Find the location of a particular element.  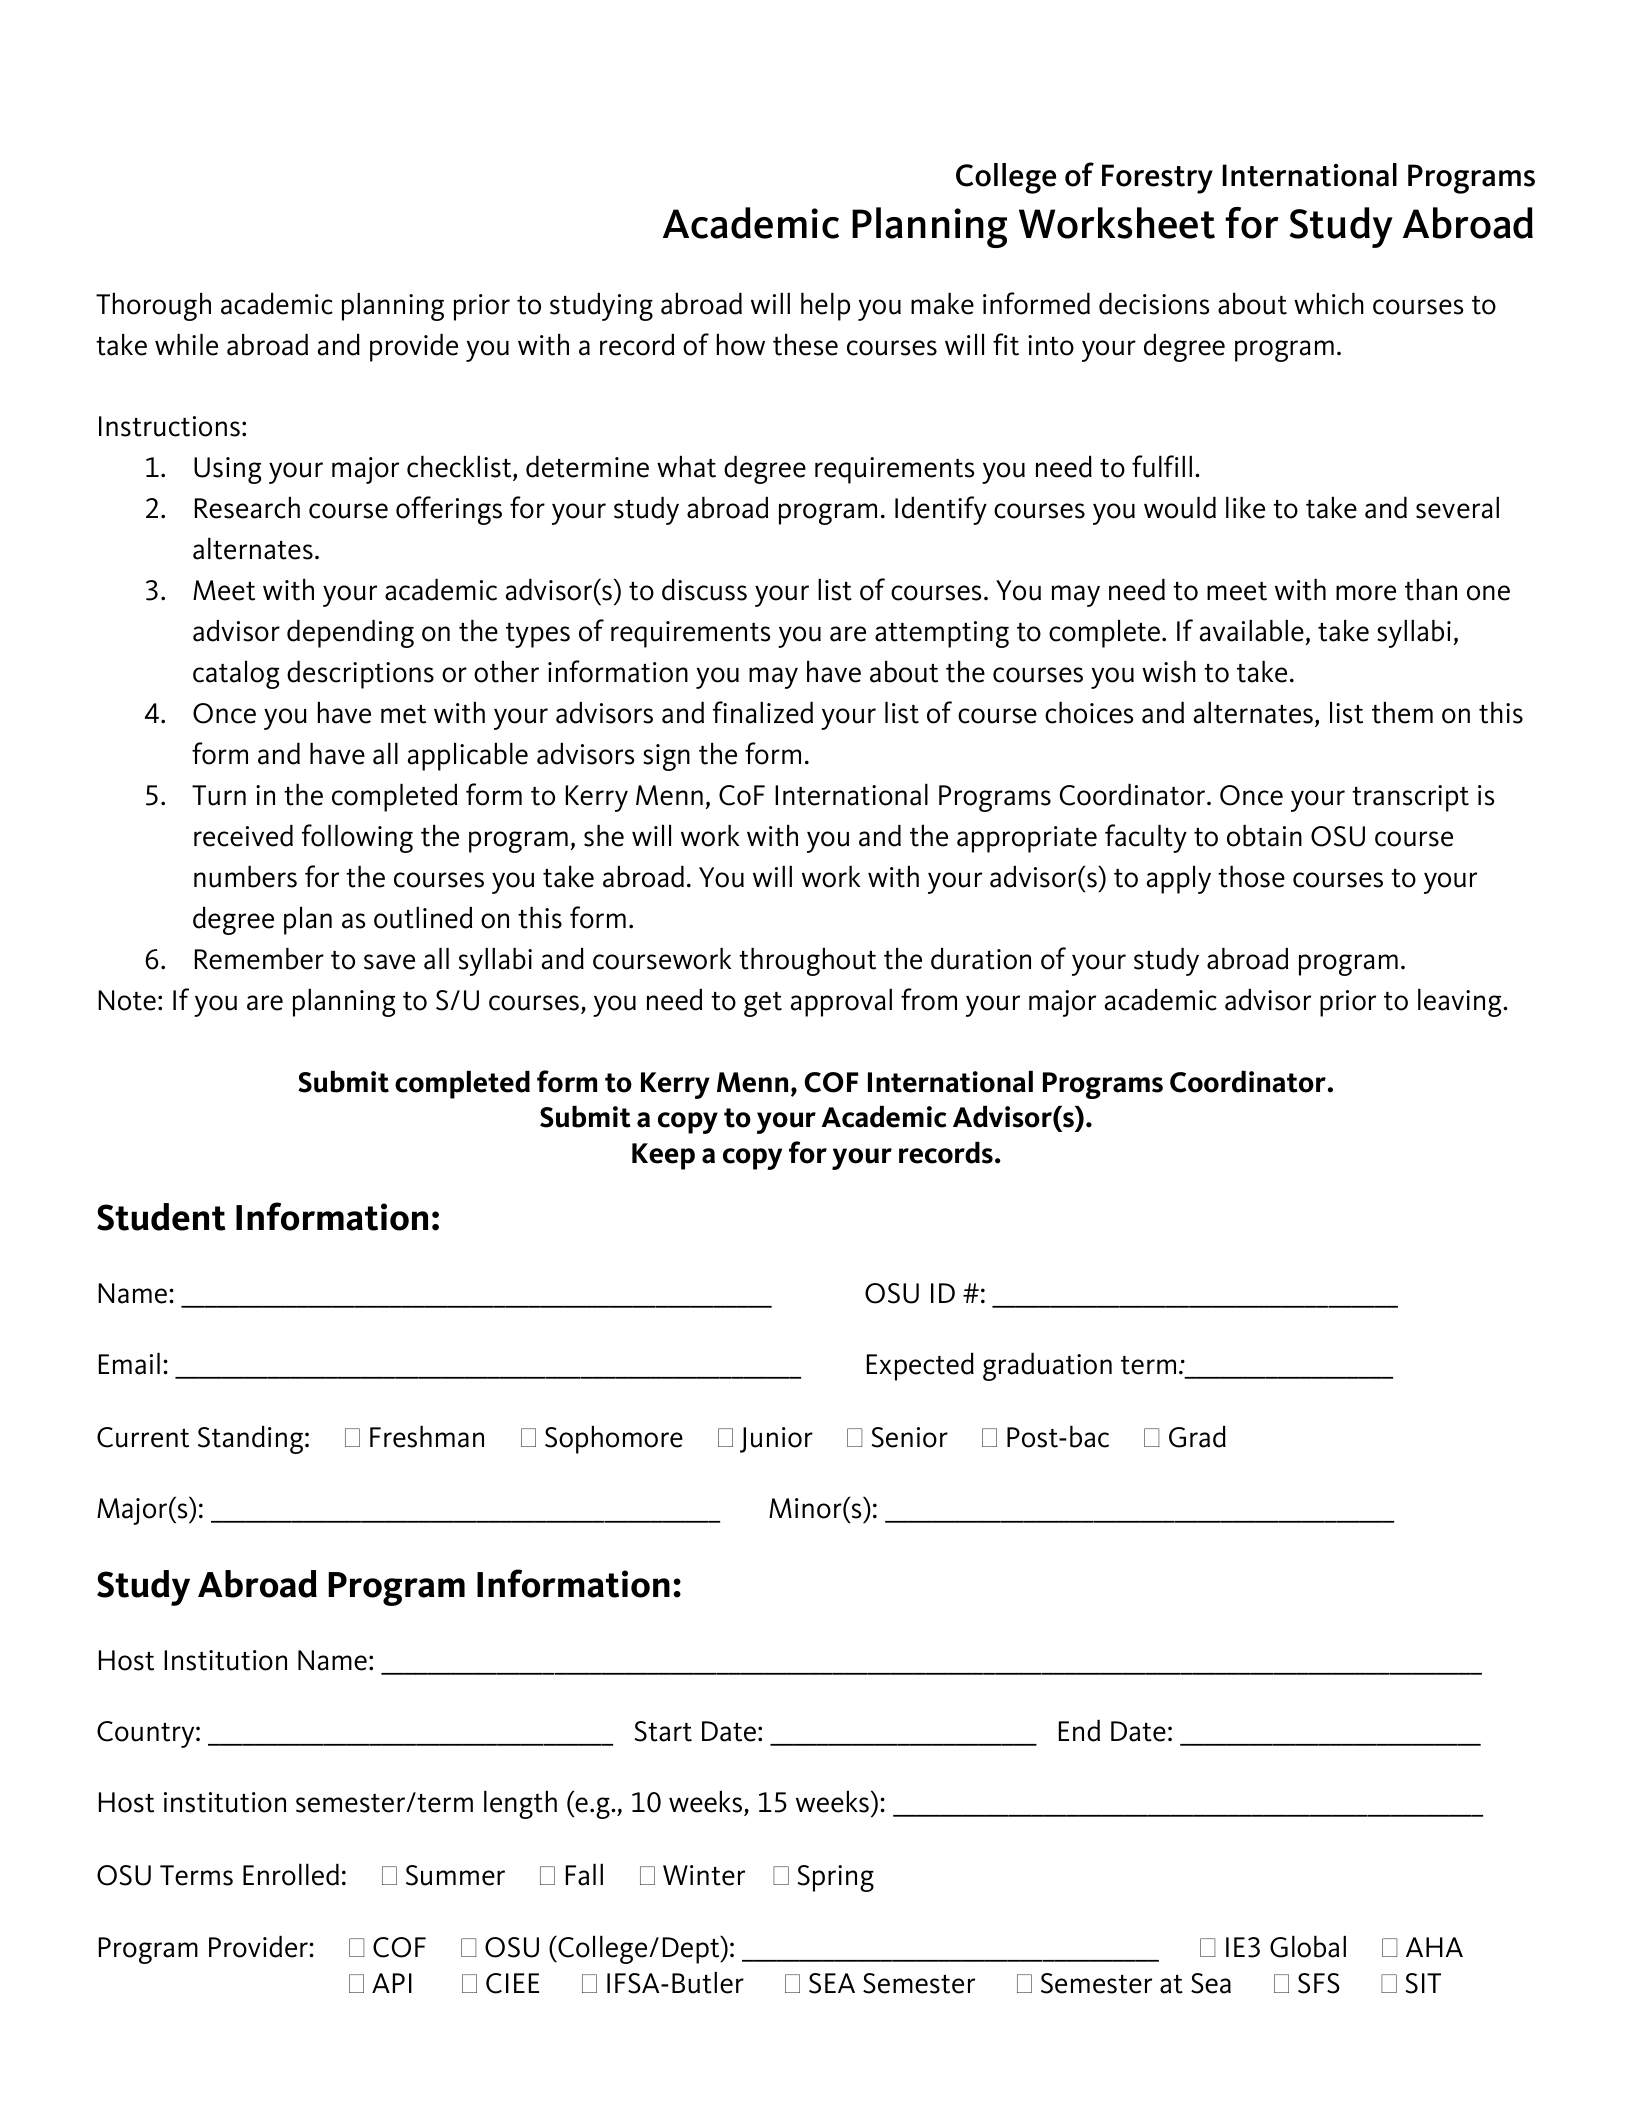

Enrolled is located at coordinates (291, 1875).
